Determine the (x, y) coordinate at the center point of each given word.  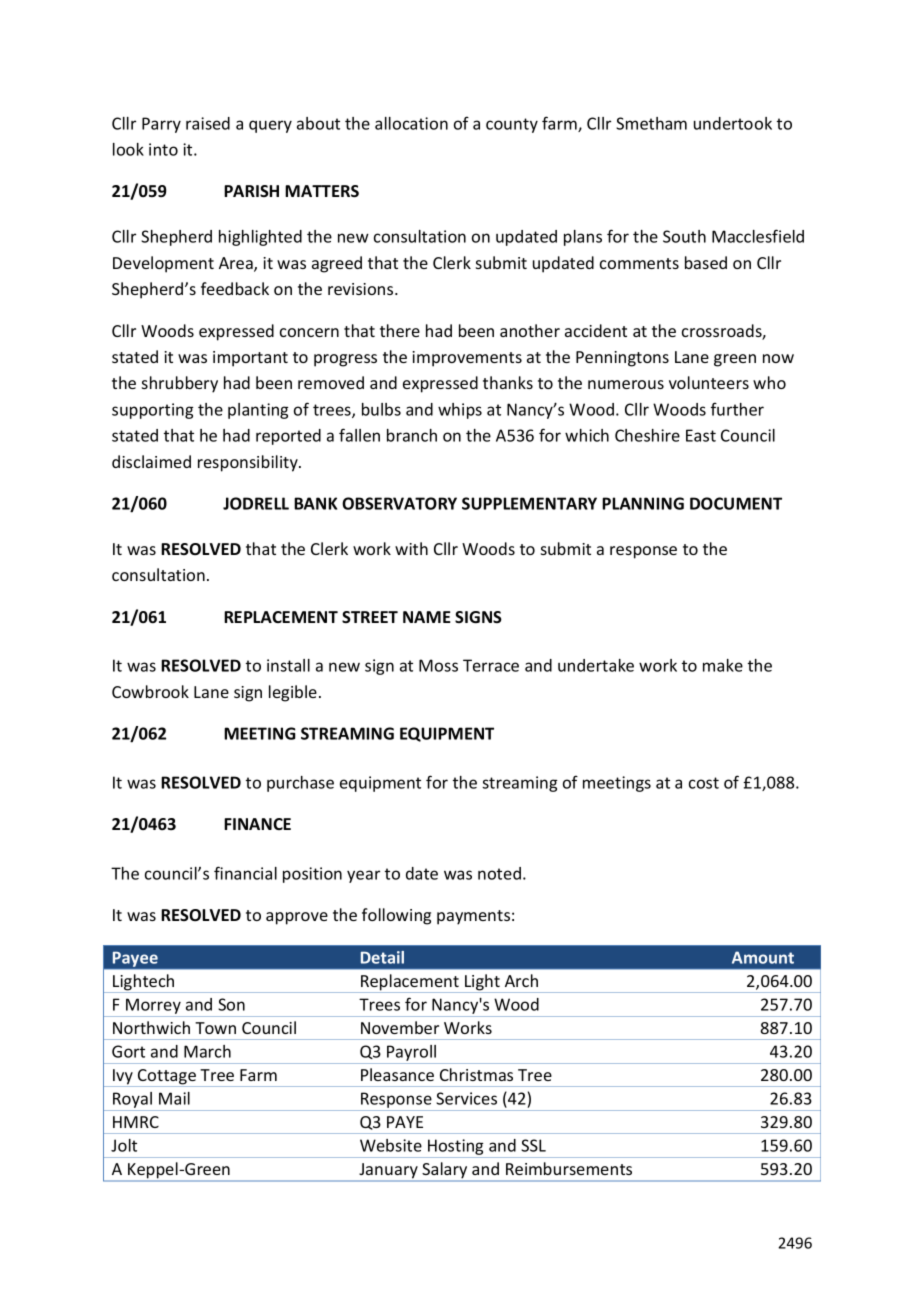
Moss (438, 665)
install (288, 665)
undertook (733, 123)
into (163, 149)
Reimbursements (569, 1168)
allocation (411, 123)
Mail (174, 1098)
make (723, 665)
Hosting (456, 1148)
